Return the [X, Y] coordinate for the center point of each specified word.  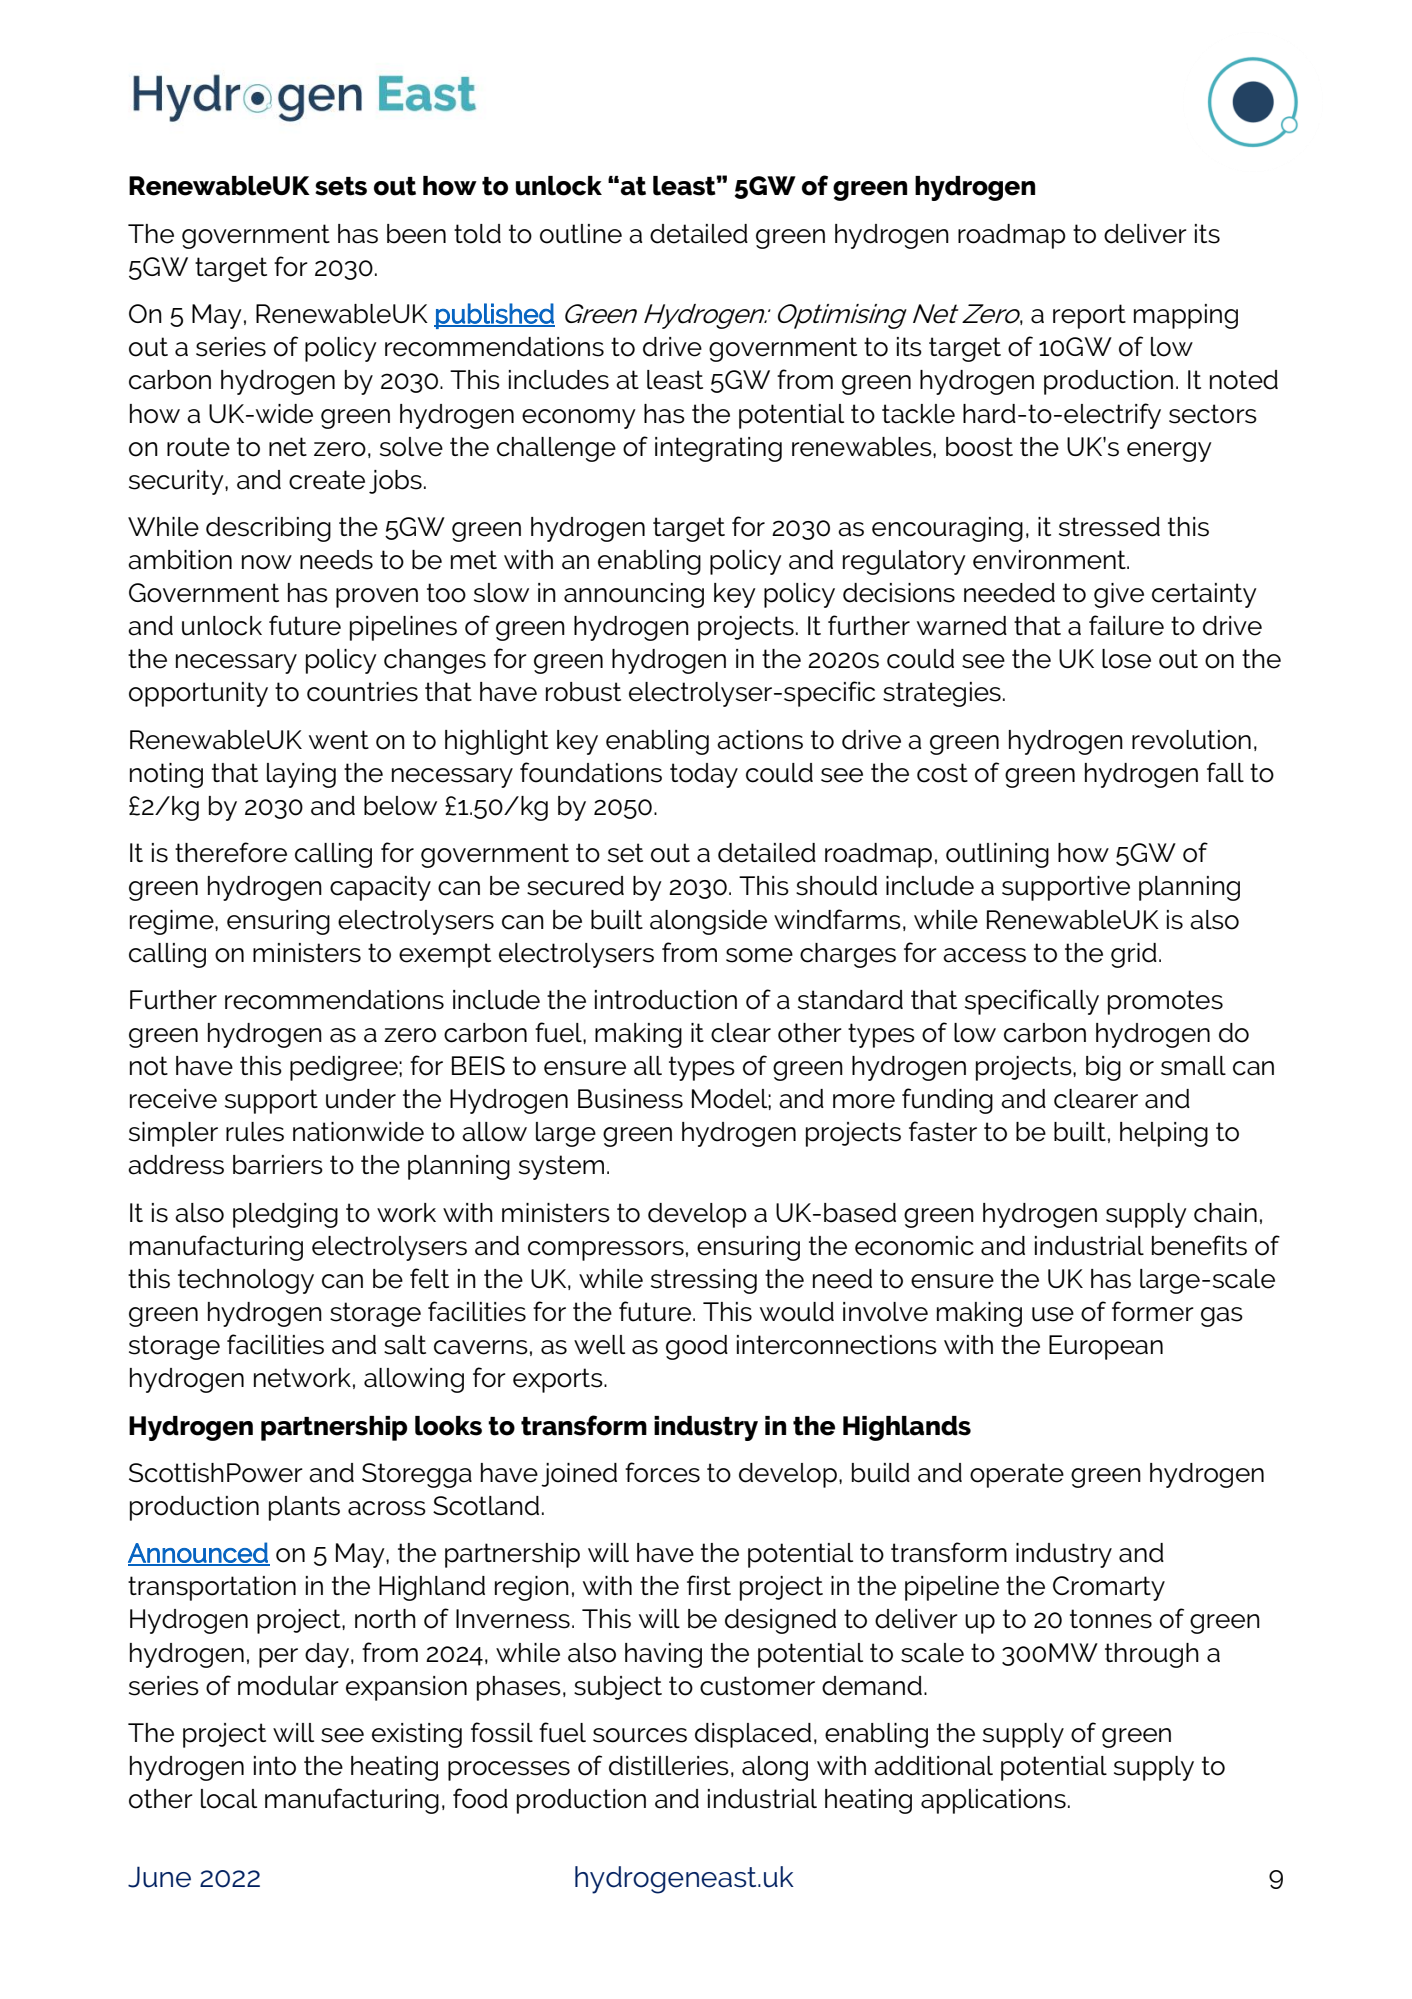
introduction [666, 1000]
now [267, 562]
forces [662, 1472]
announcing [634, 595]
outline [581, 234]
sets [341, 186]
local [229, 1799]
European [1106, 1347]
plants [304, 1508]
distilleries [669, 1766]
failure [1126, 625]
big [1103, 1068]
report [1089, 316]
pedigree [345, 1068]
